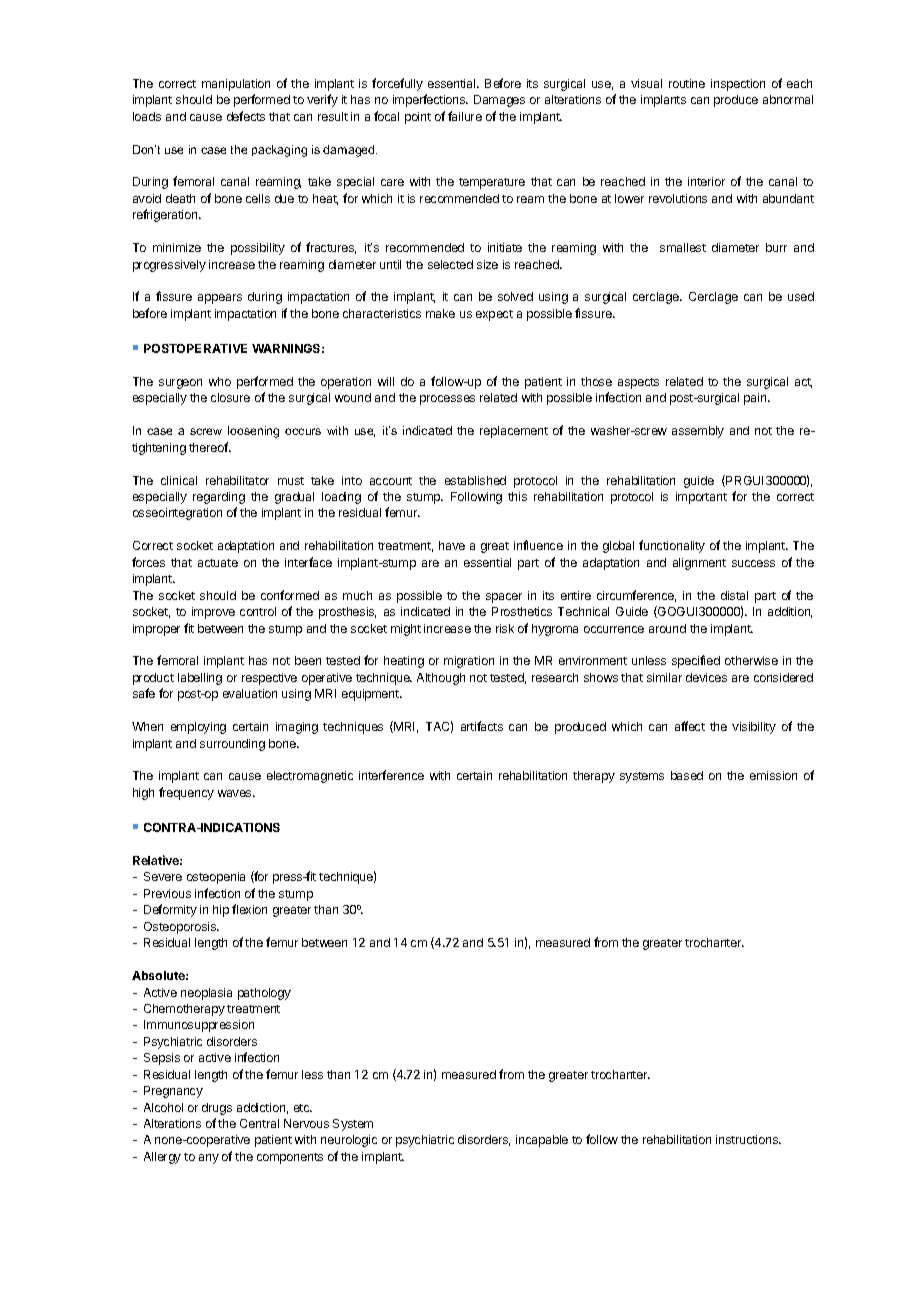 The width and height of the document is (924, 1308). What do you see at coordinates (475, 480) in the document?
I see `established` at bounding box center [475, 480].
